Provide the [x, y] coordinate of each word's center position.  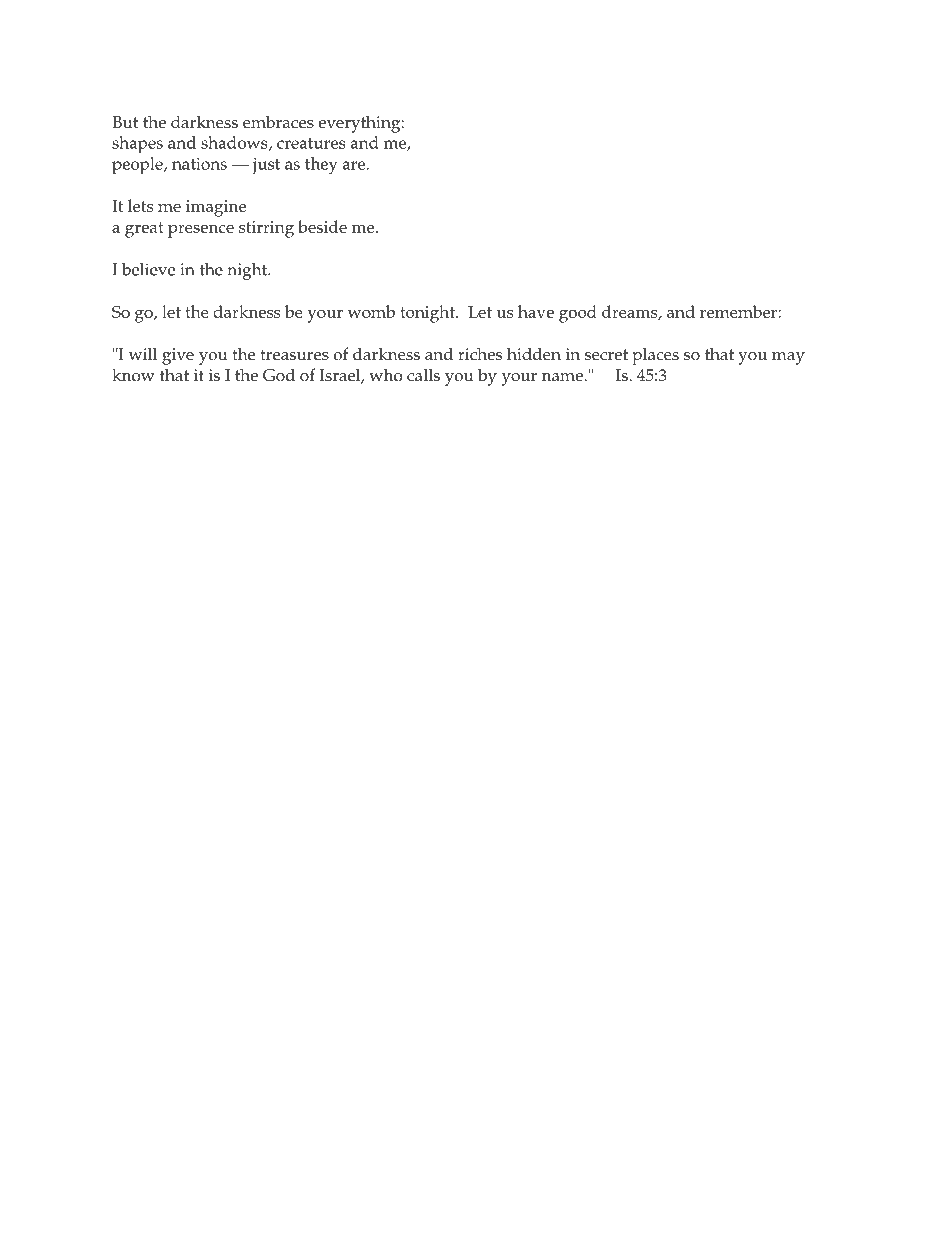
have [536, 311]
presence [201, 231]
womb [371, 311]
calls [423, 375]
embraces [278, 122]
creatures [311, 143]
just [266, 166]
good [578, 314]
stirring [266, 229]
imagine [216, 208]
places [655, 356]
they [321, 165]
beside [322, 226]
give [178, 356]
